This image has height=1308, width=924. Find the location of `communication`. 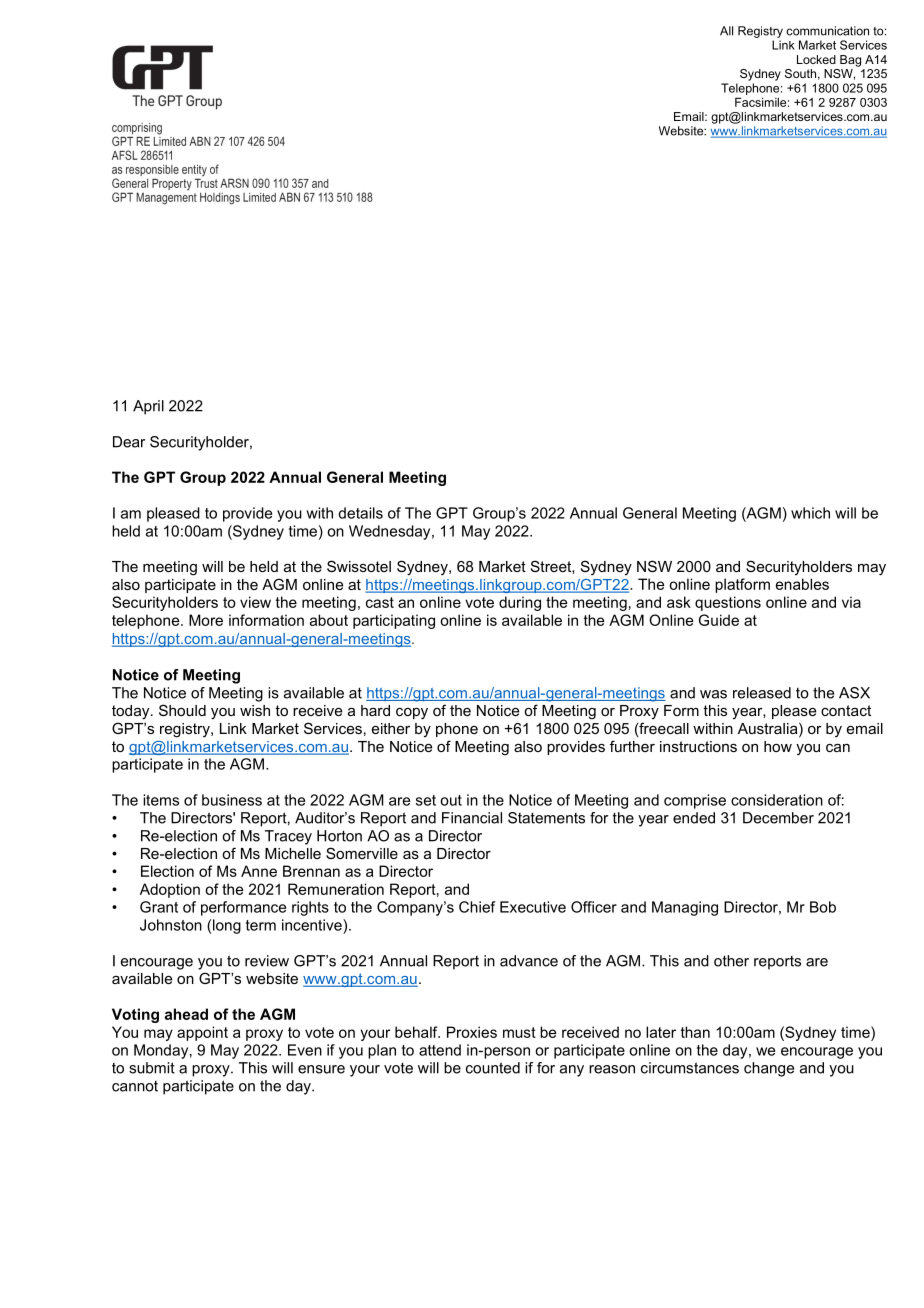

communication is located at coordinates (827, 31).
